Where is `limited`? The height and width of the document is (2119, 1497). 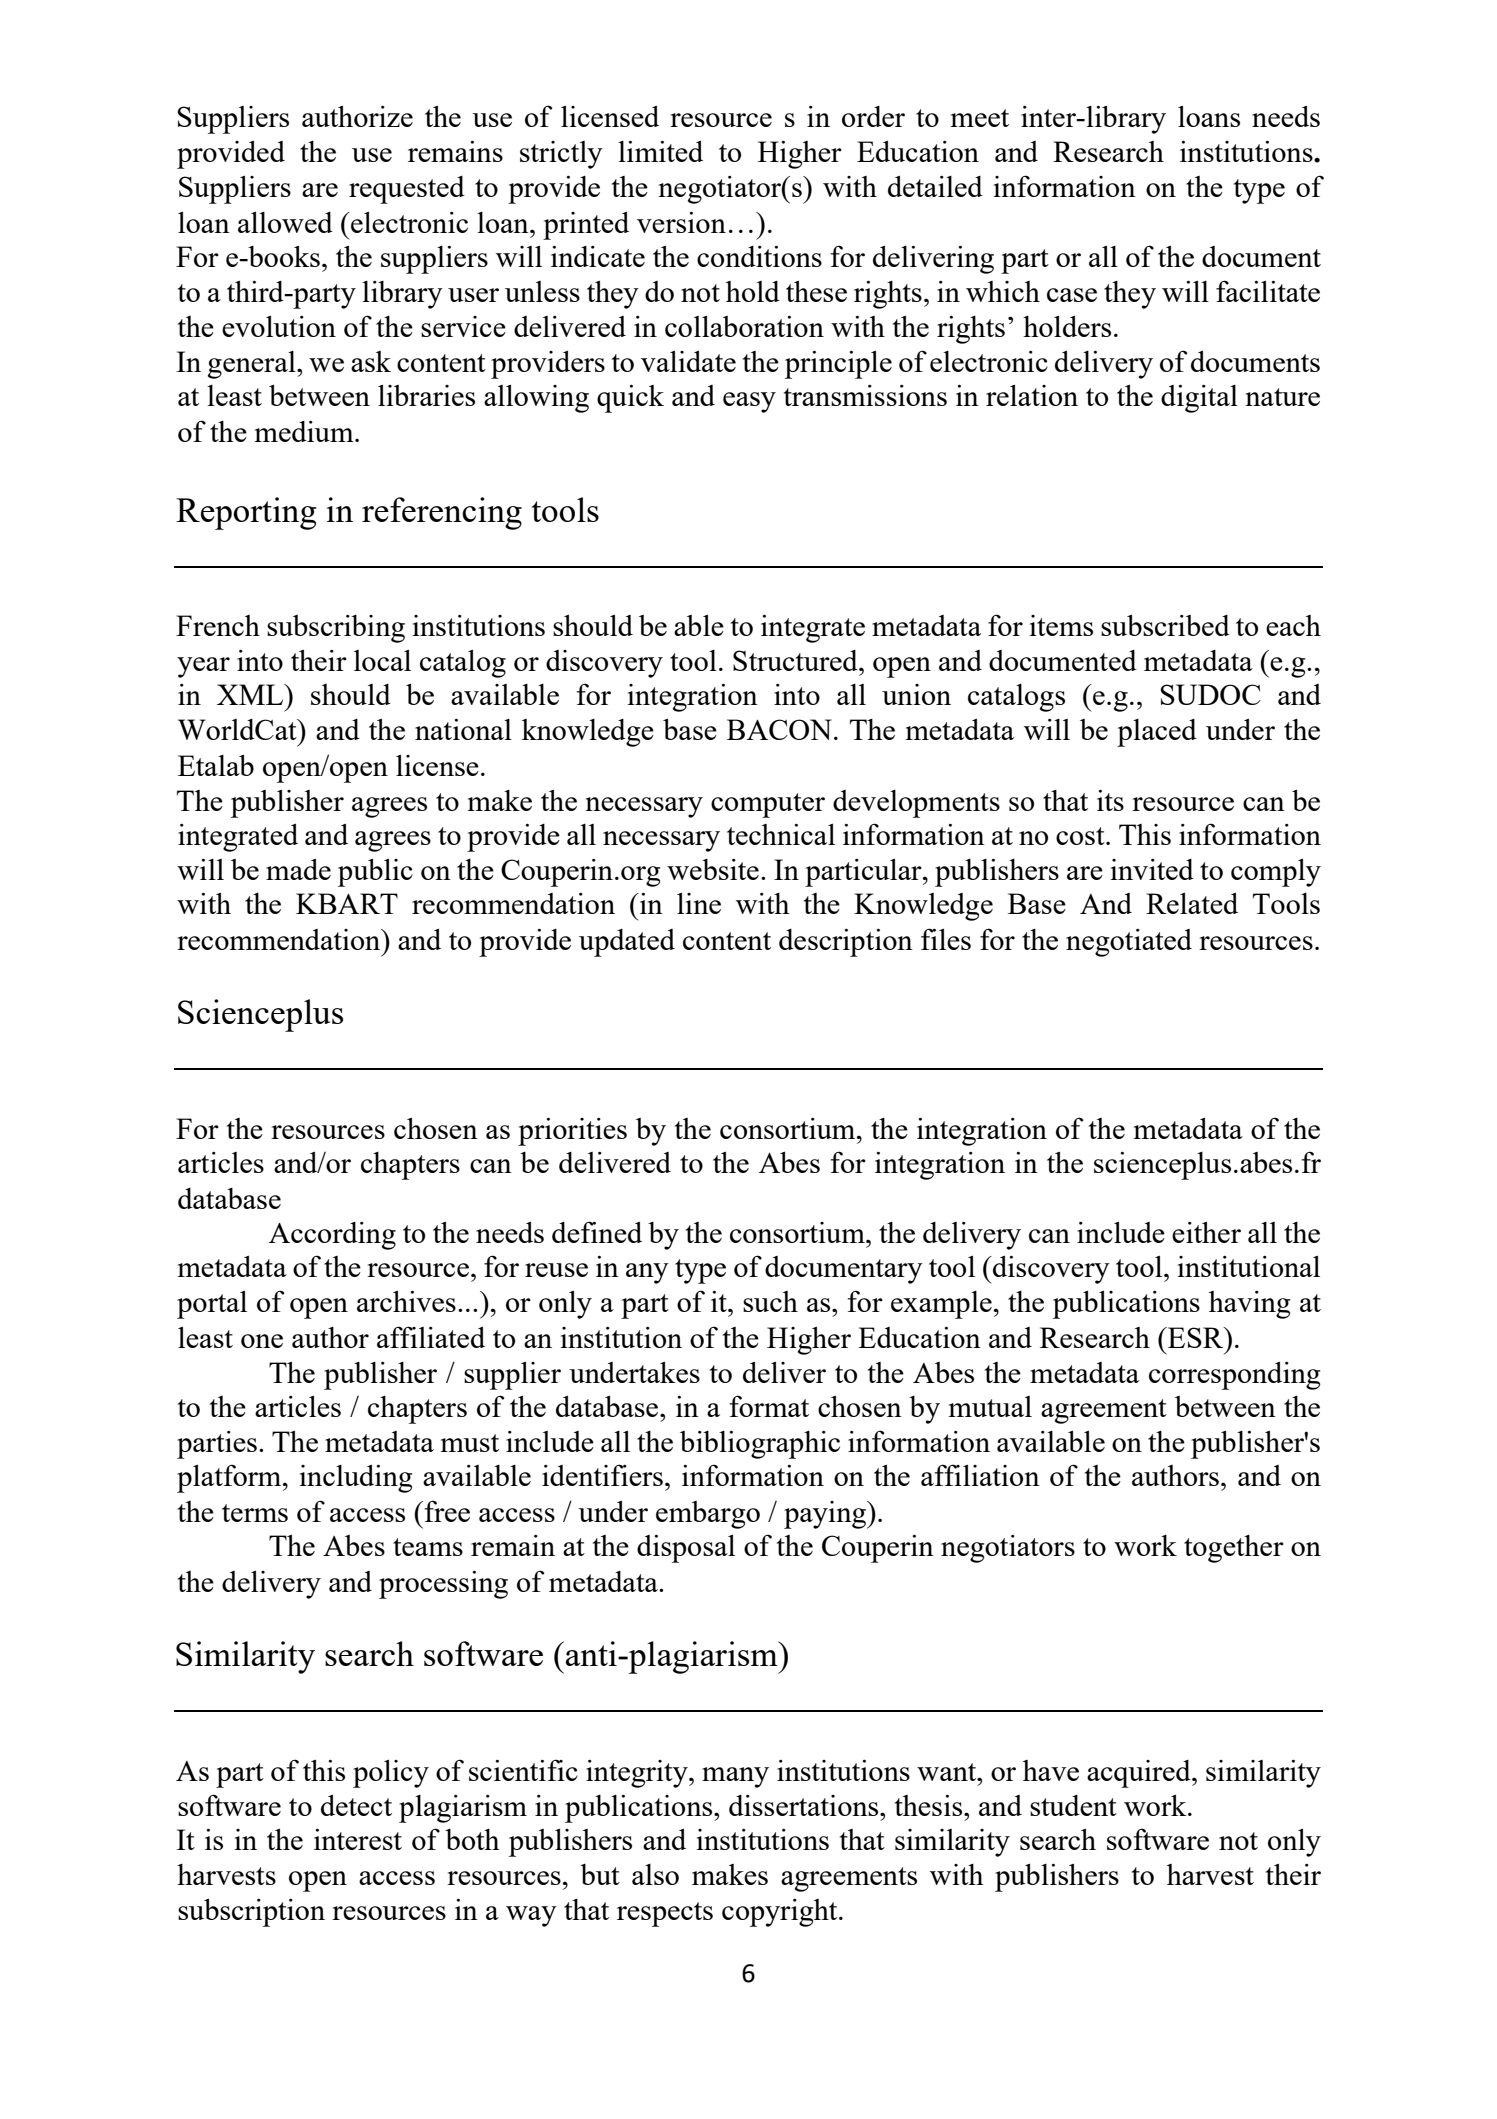
limited is located at coordinates (660, 151).
